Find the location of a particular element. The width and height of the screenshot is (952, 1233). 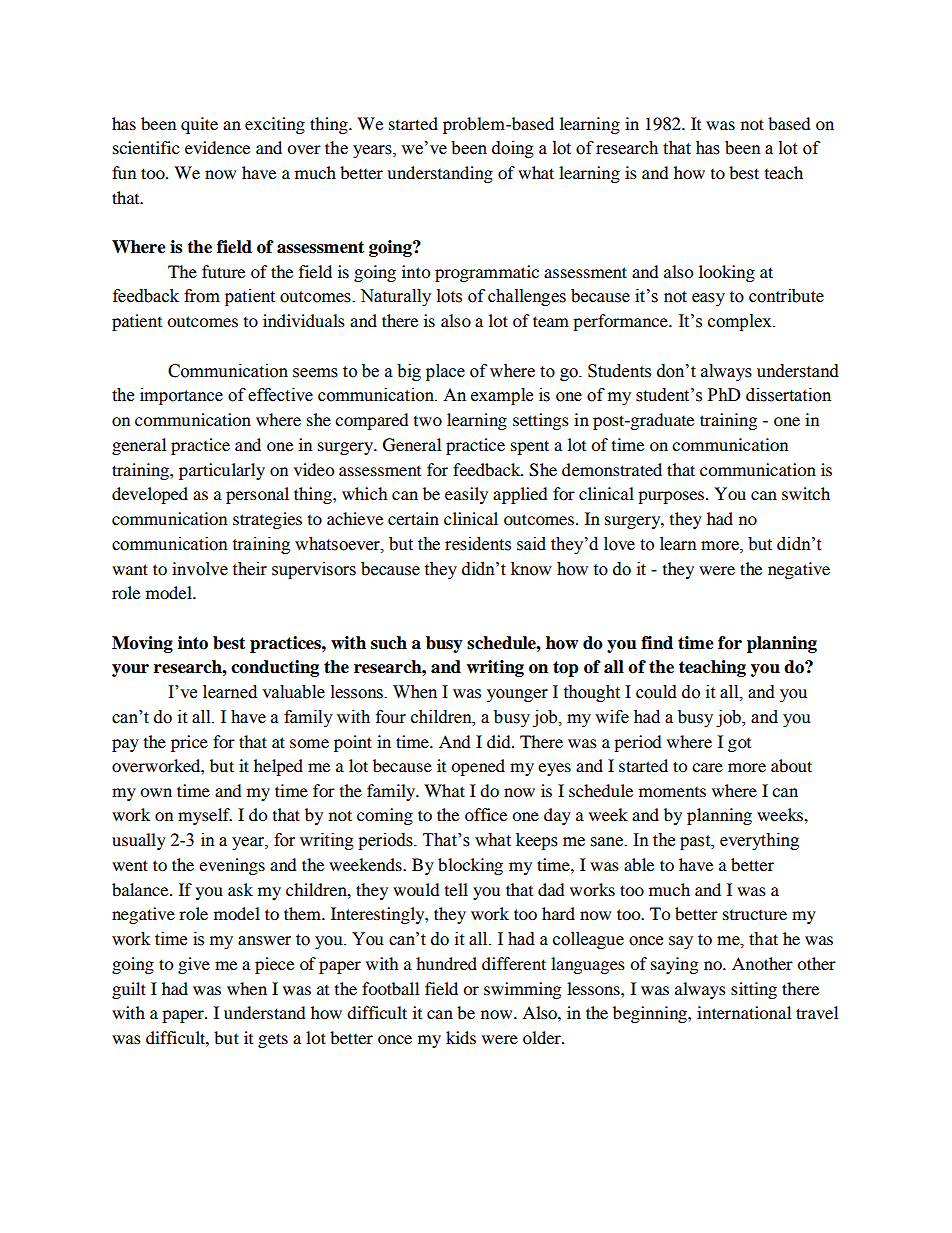

kids is located at coordinates (461, 1037).
